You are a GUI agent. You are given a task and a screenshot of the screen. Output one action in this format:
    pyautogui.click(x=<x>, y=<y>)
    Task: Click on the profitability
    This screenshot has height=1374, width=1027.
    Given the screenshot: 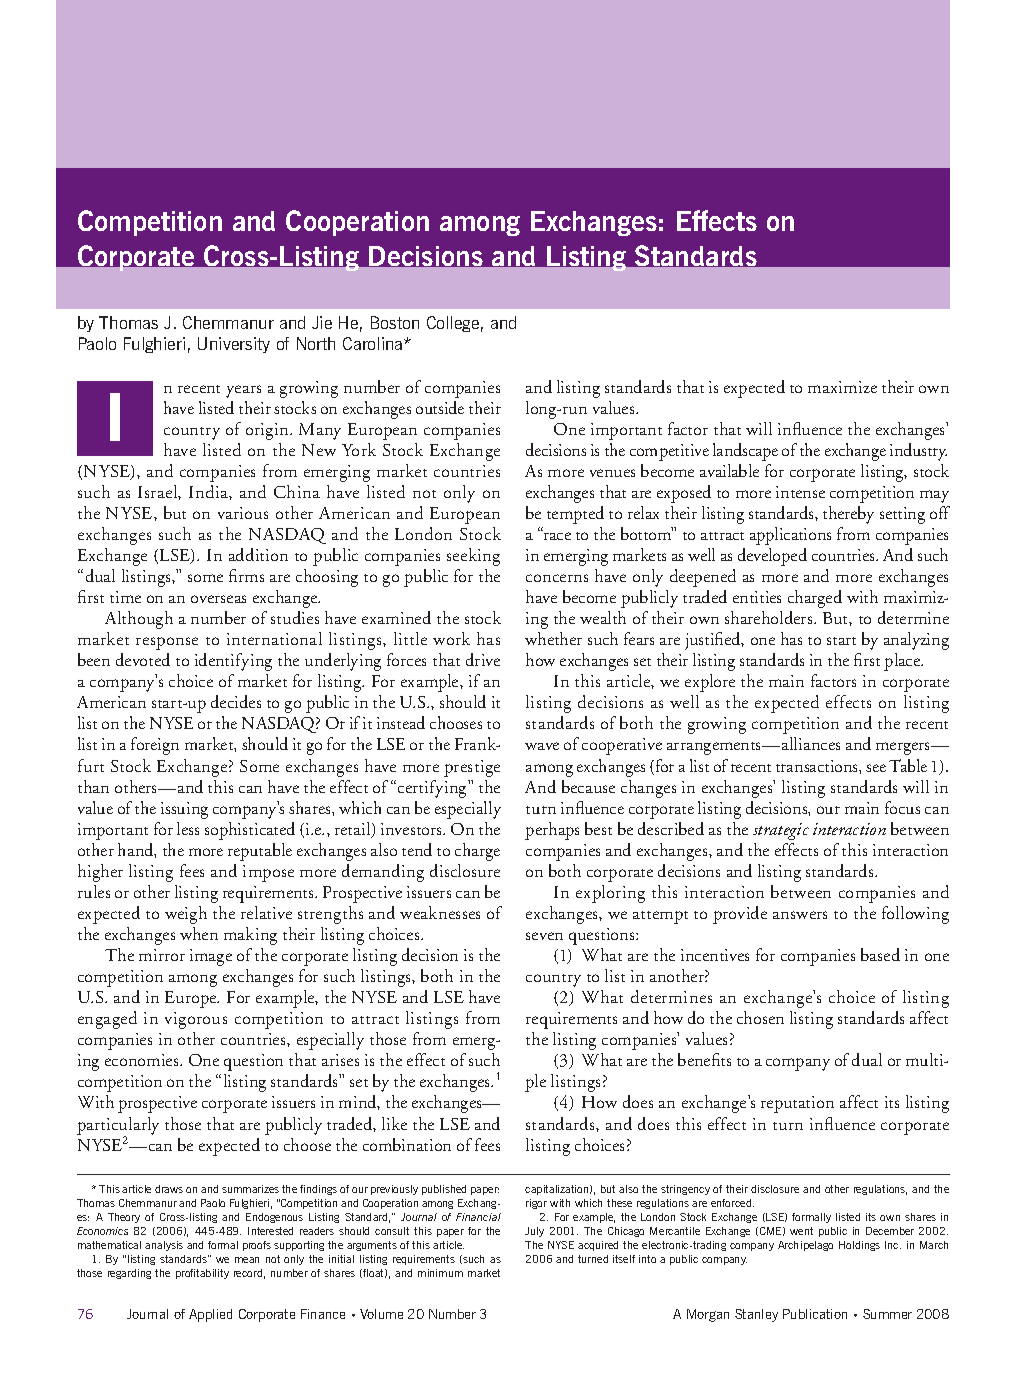 What is the action you would take?
    pyautogui.click(x=202, y=1274)
